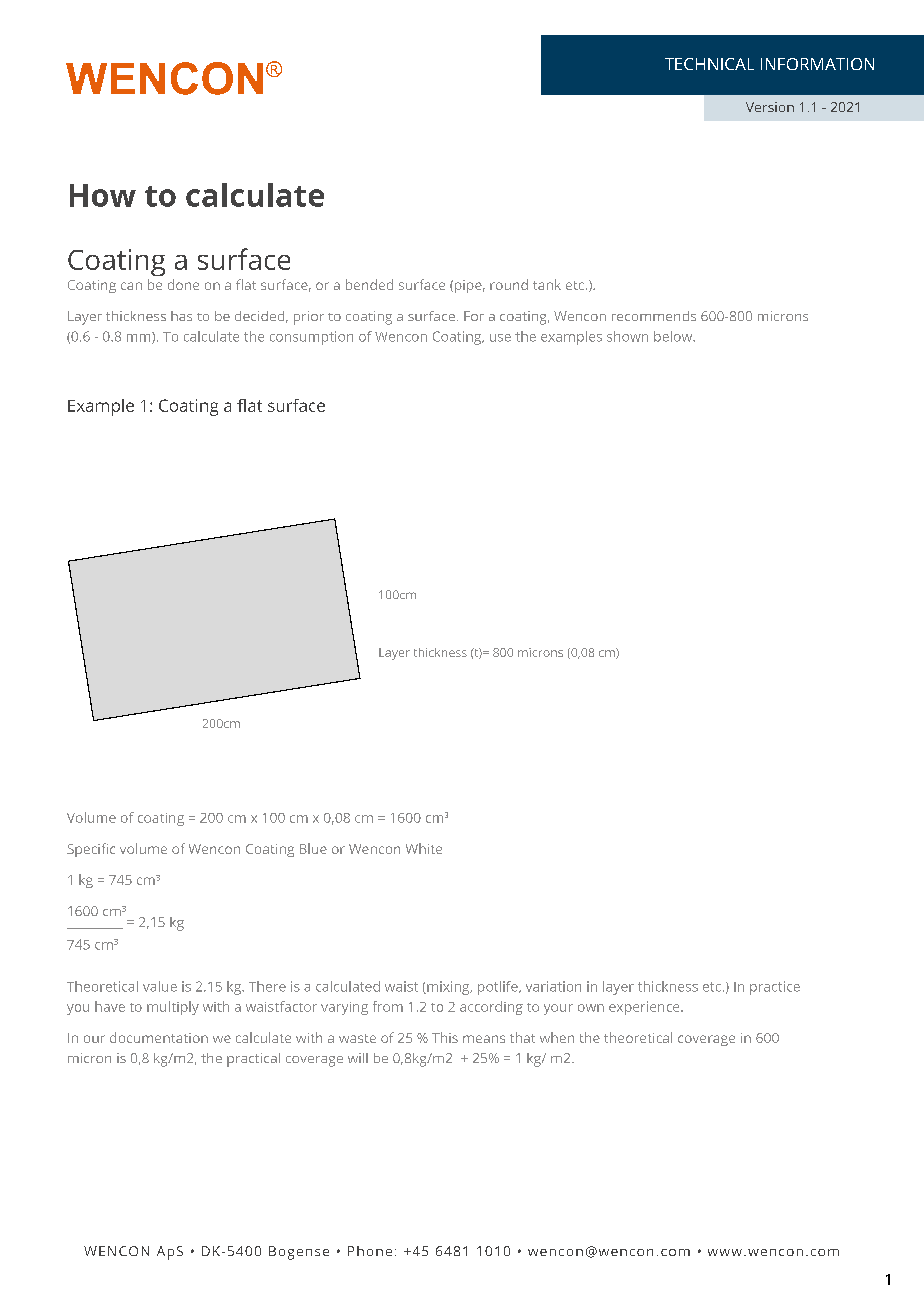  What do you see at coordinates (674, 336) in the page?
I see `below` at bounding box center [674, 336].
